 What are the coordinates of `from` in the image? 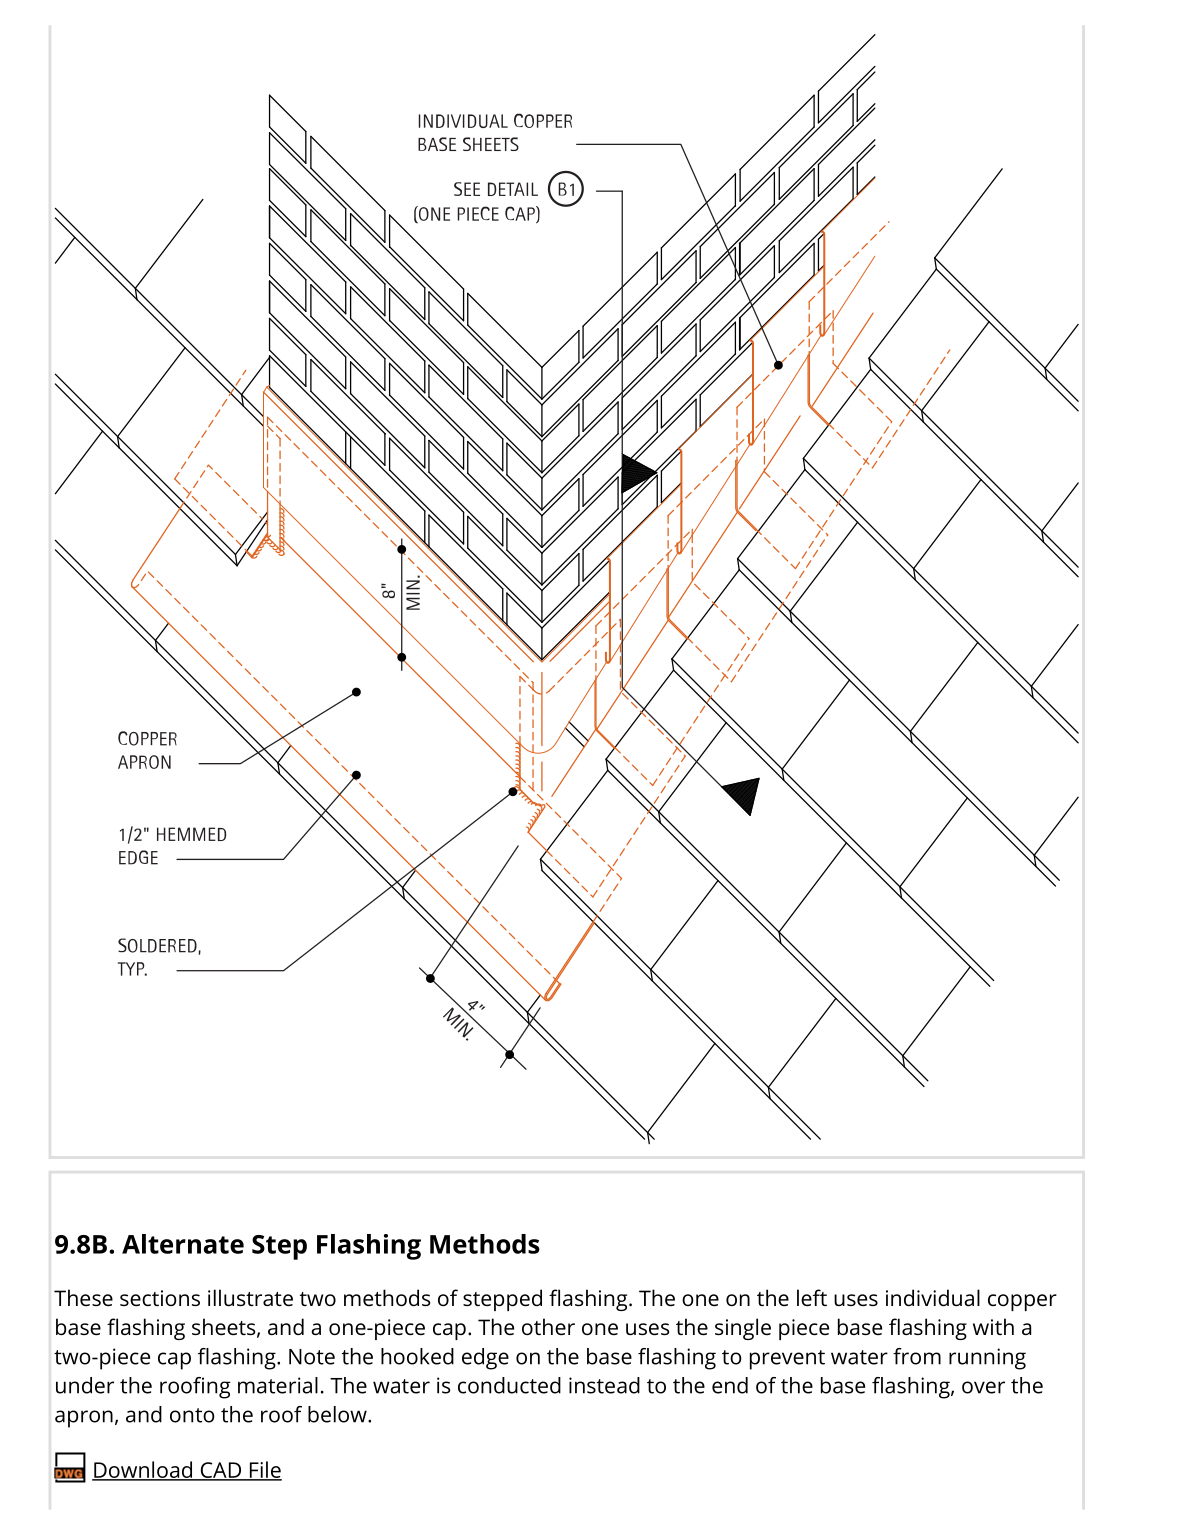 It's located at (917, 1356).
